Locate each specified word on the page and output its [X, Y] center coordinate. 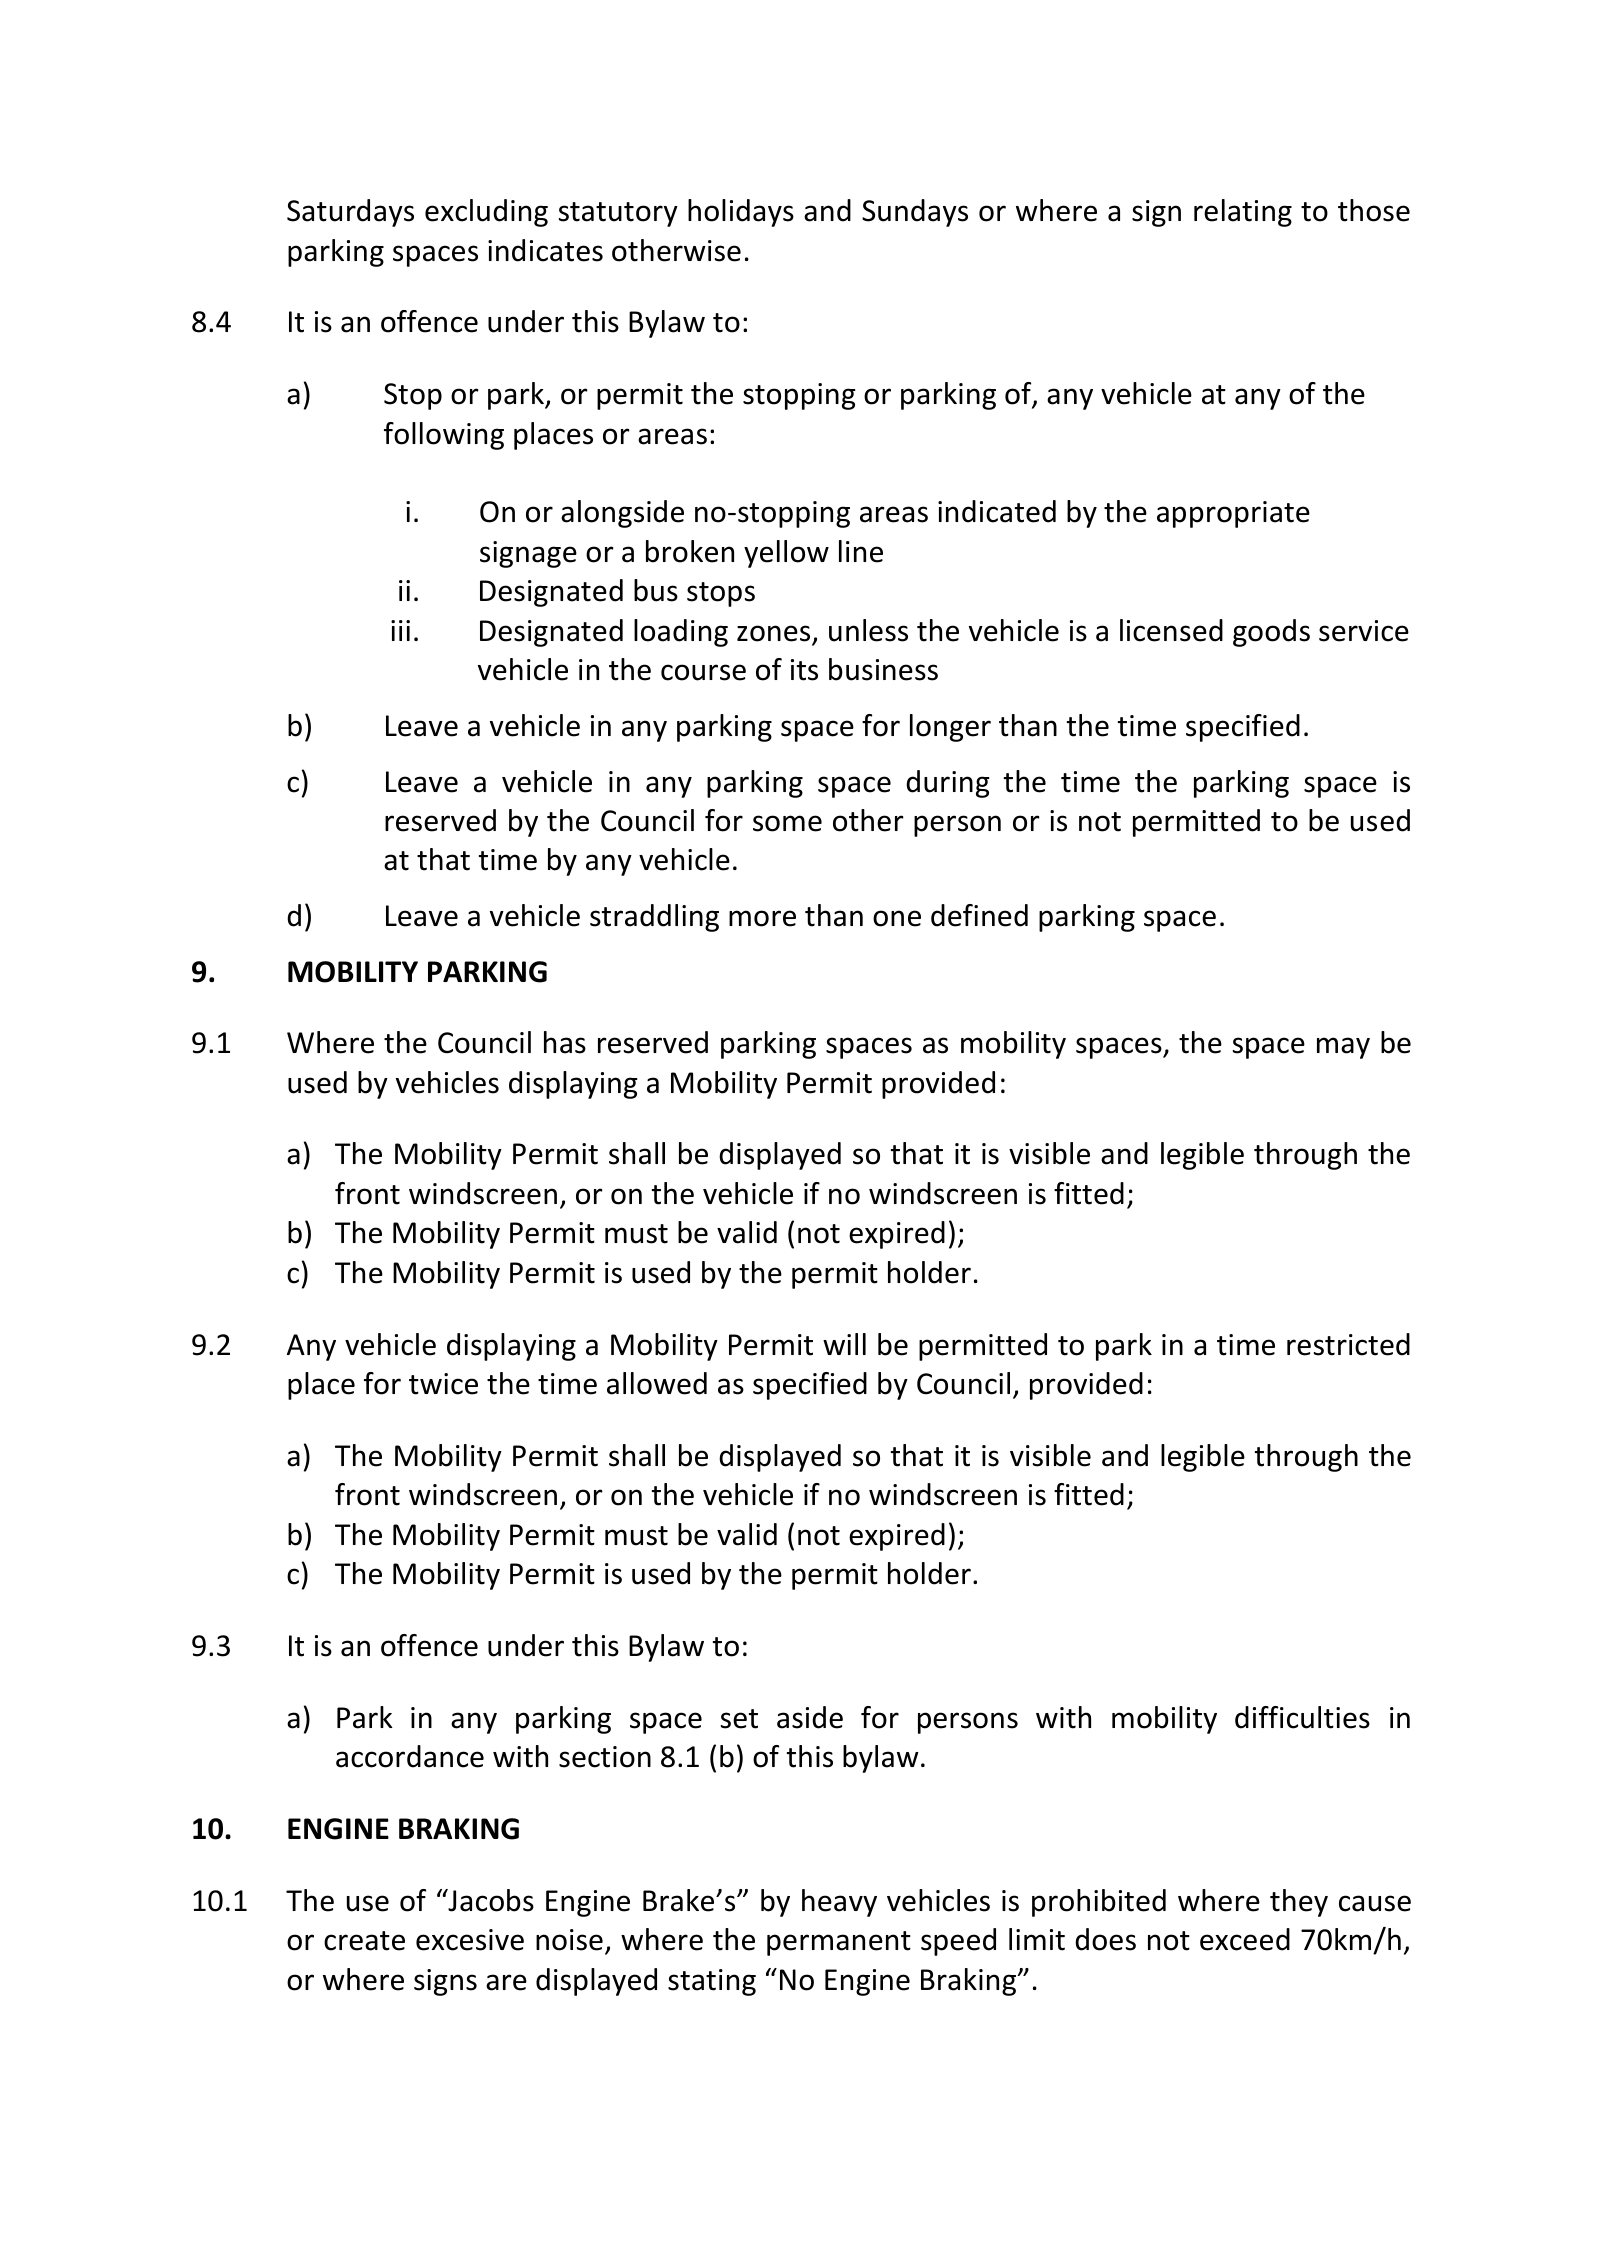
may [1343, 1048]
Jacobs [490, 1900]
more [762, 918]
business [883, 669]
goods [1271, 633]
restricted [1348, 1344]
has [565, 1042]
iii [400, 630]
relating [1243, 213]
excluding [486, 213]
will [844, 1344]
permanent [839, 1943]
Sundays [915, 213]
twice [443, 1384]
